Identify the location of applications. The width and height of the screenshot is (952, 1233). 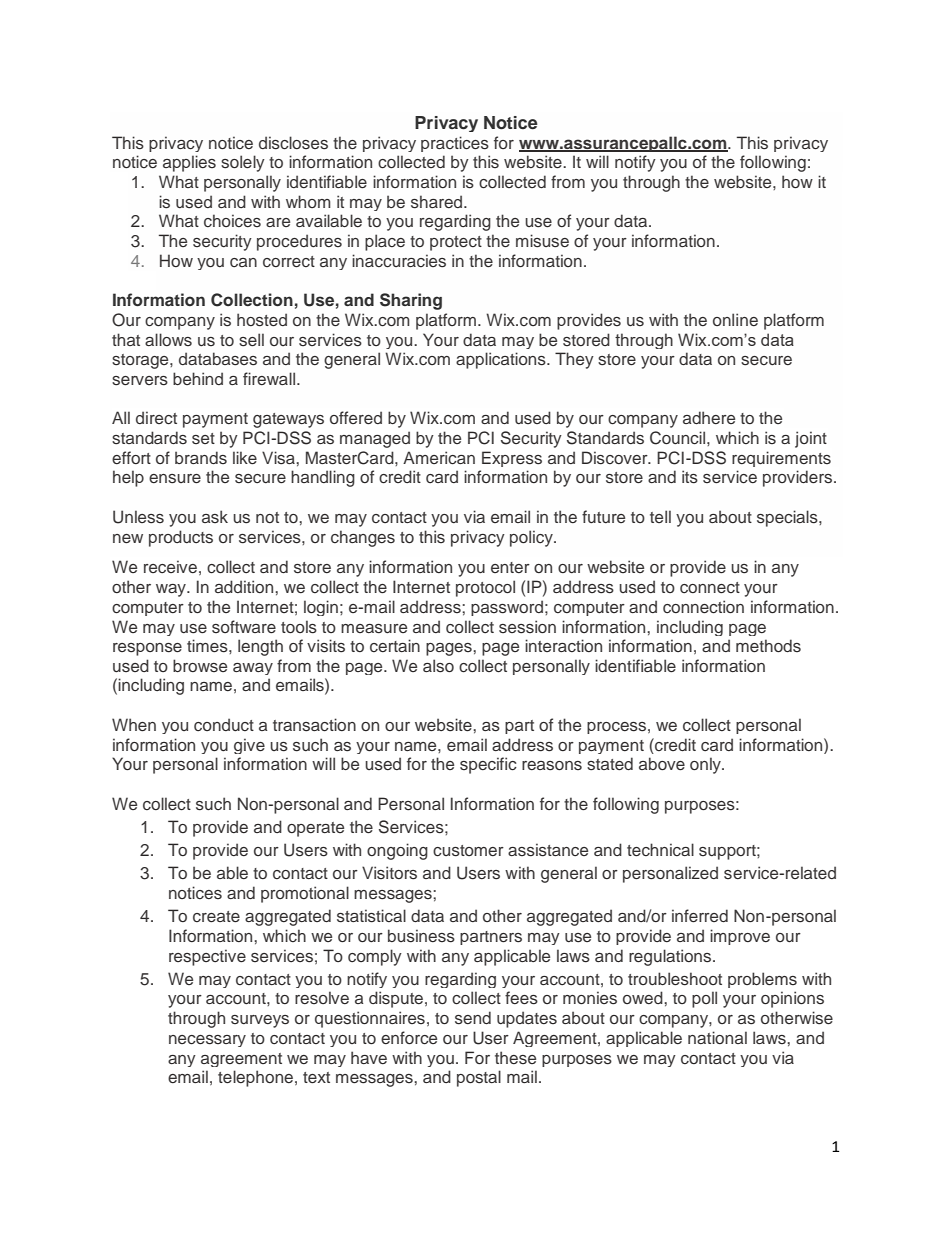
(502, 360).
